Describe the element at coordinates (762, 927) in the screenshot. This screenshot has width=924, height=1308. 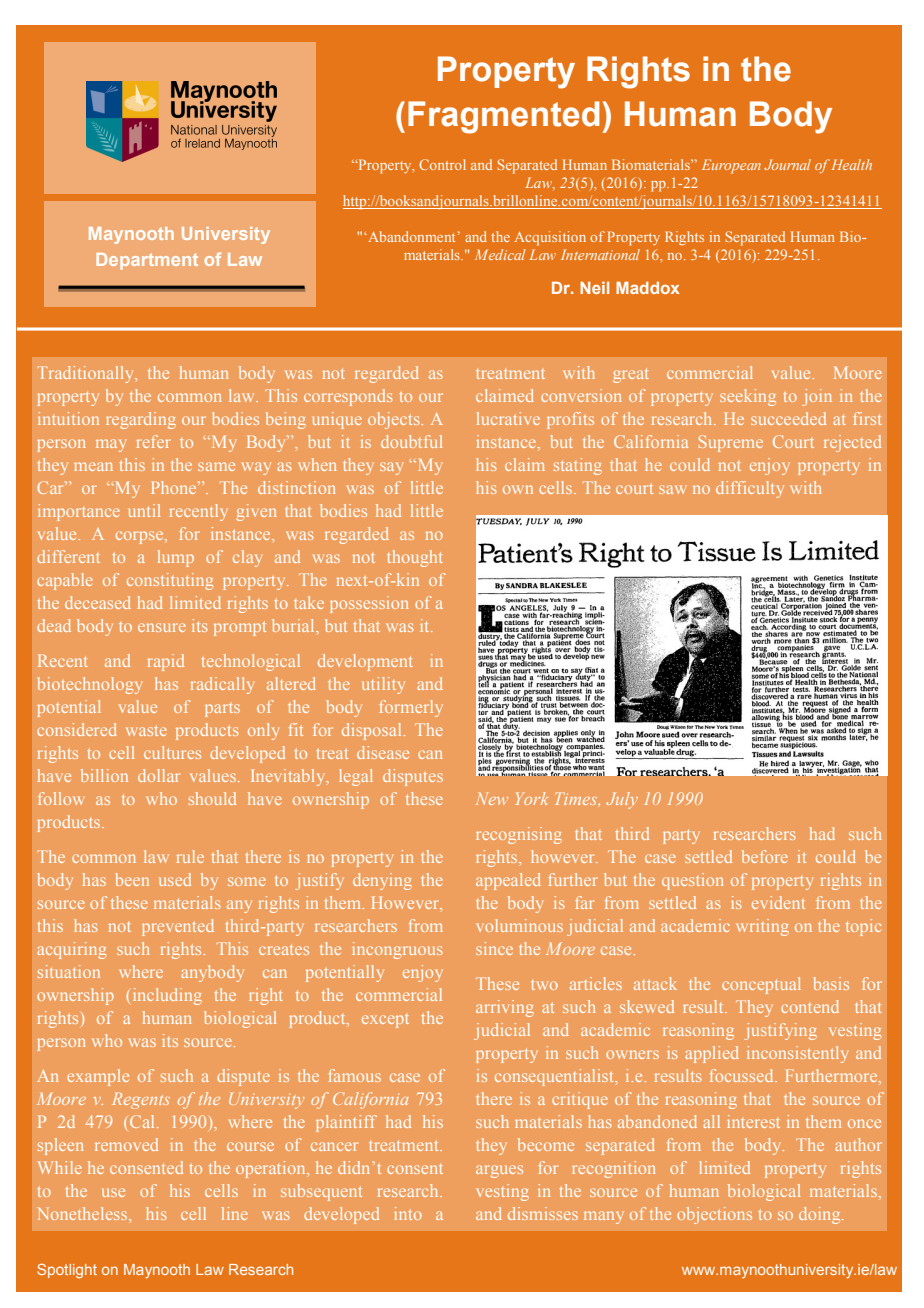
I see `writing` at that location.
